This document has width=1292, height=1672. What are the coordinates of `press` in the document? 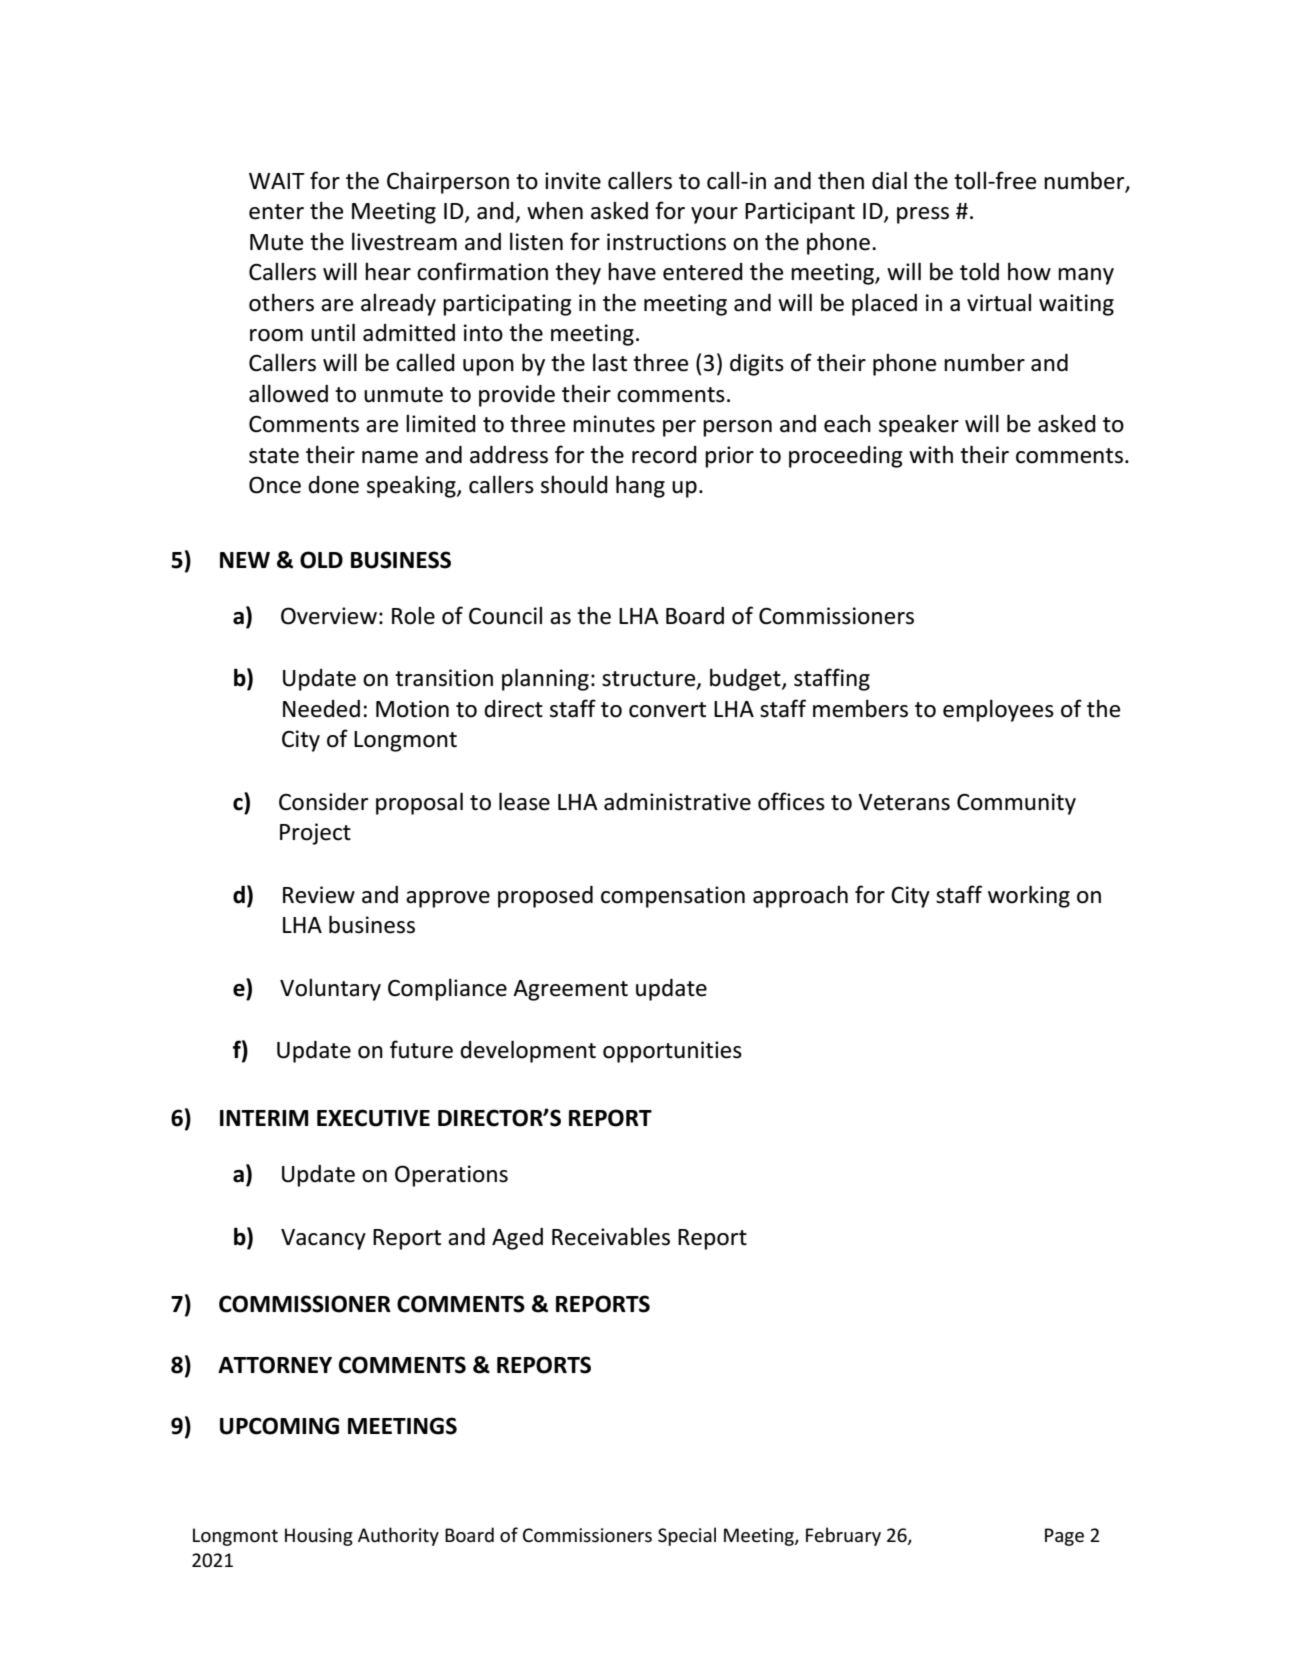 It's located at (923, 215).
